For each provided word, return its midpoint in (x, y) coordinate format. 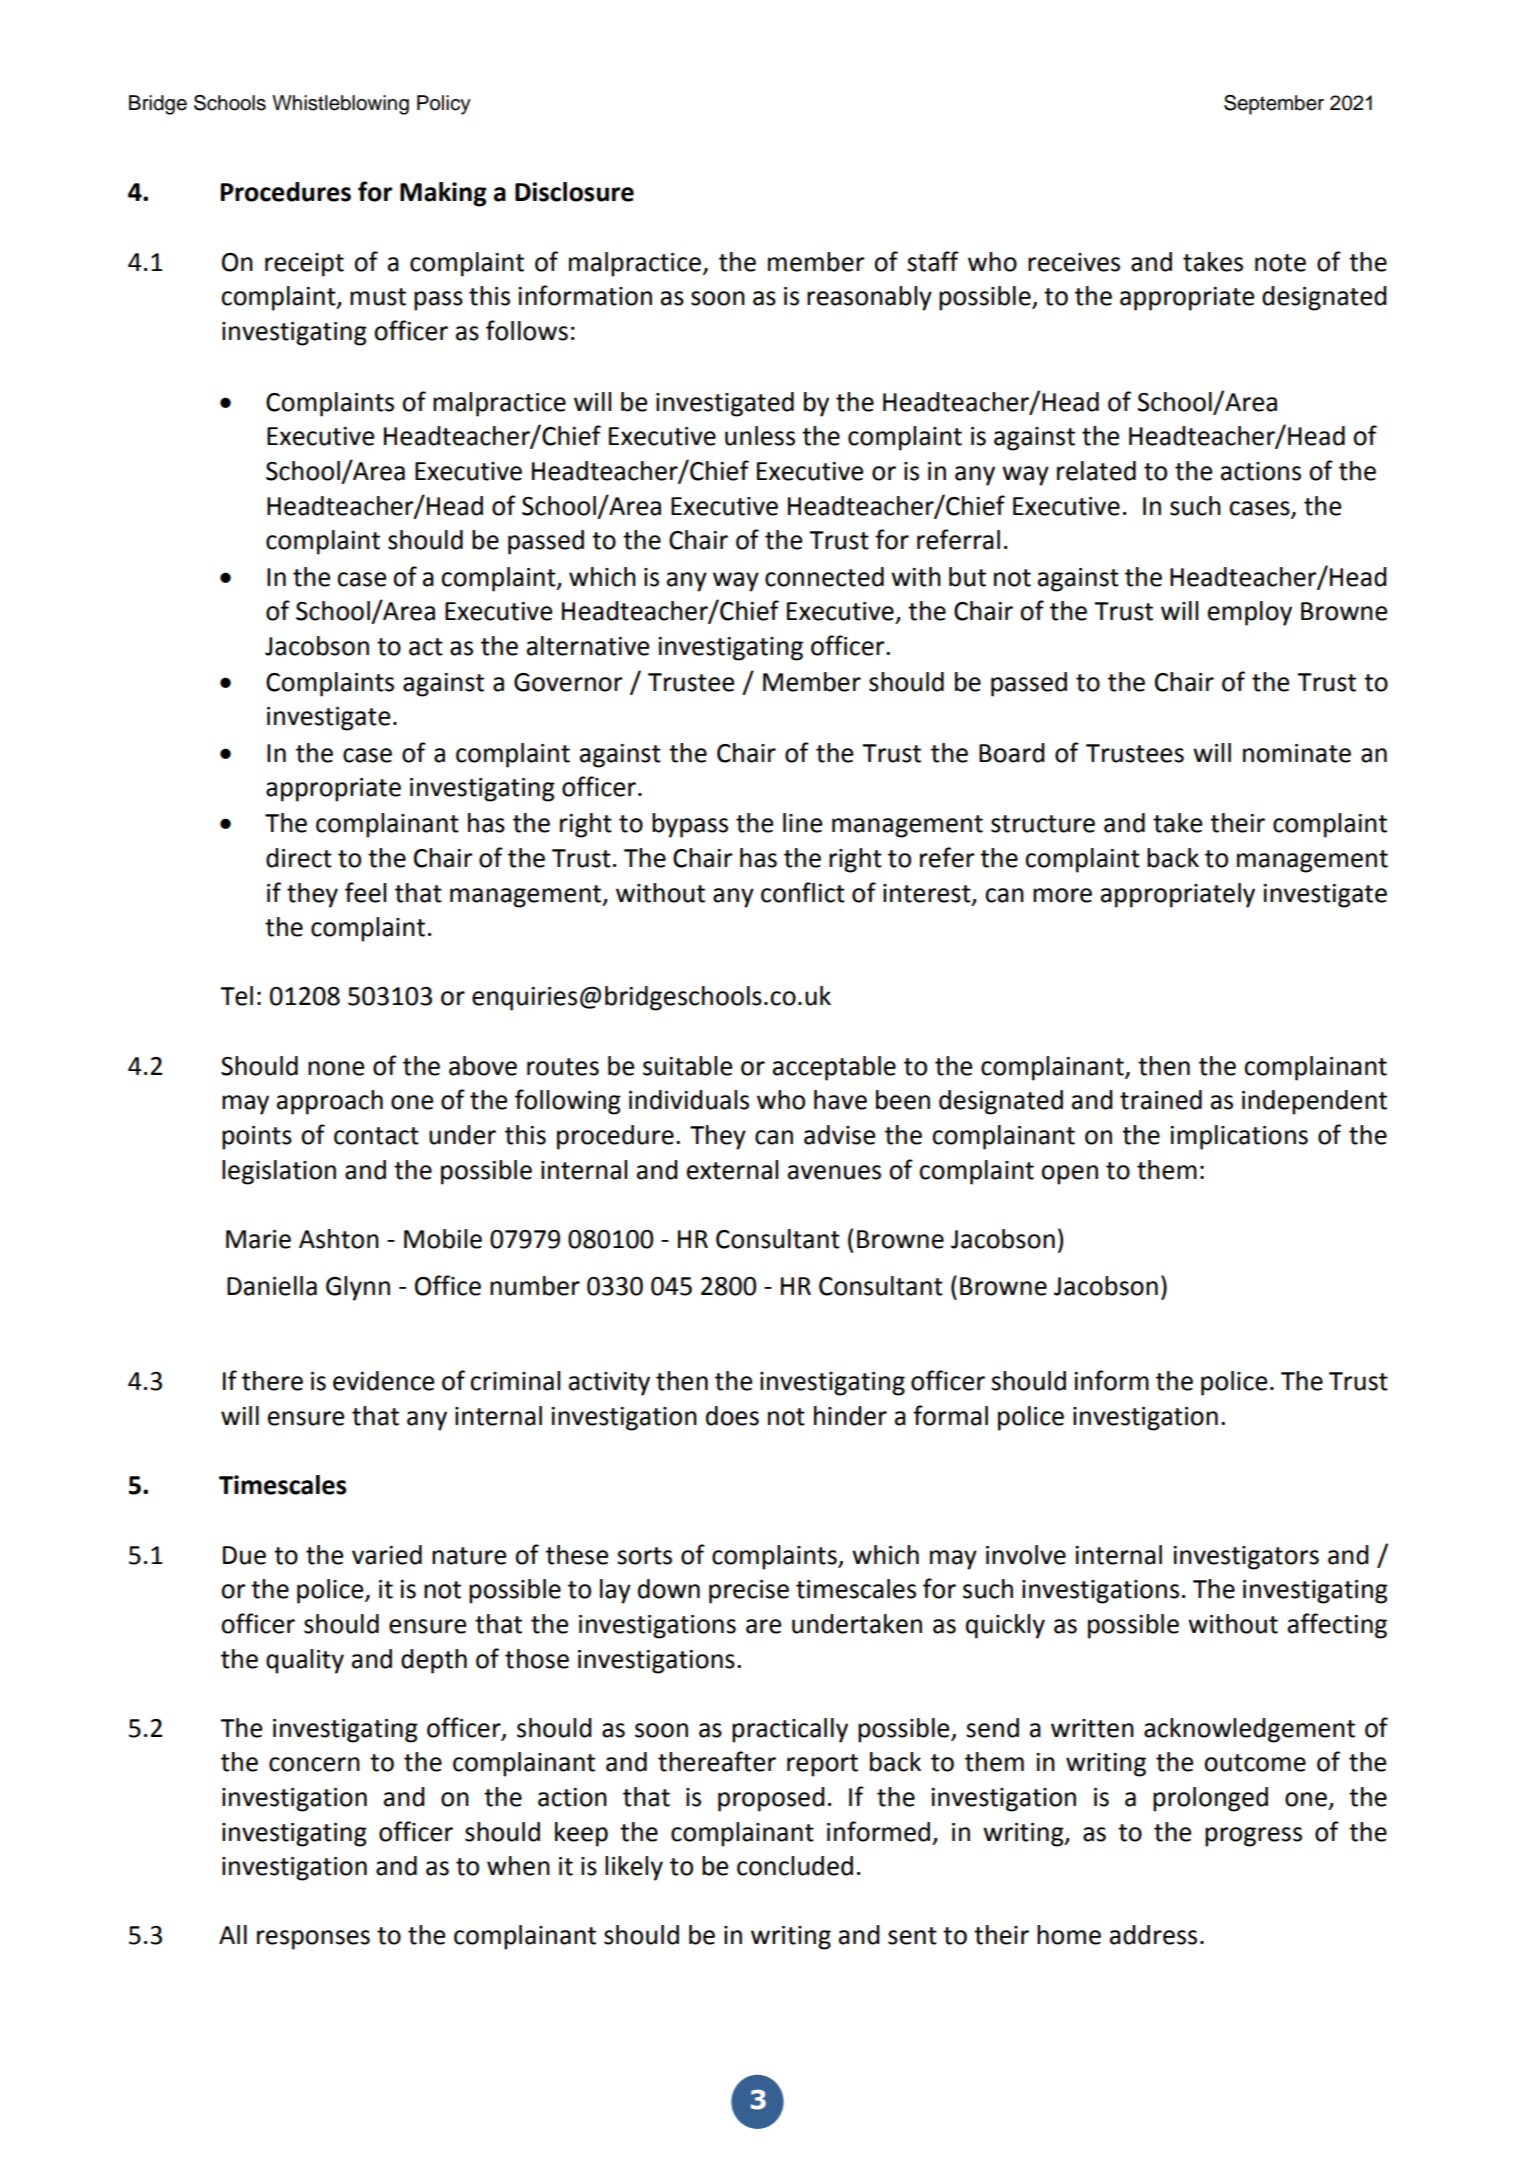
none (336, 1068)
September (1274, 105)
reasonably (869, 298)
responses (313, 1940)
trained (1161, 1100)
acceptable (834, 1068)
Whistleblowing (340, 105)
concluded (795, 1866)
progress (1253, 1837)
